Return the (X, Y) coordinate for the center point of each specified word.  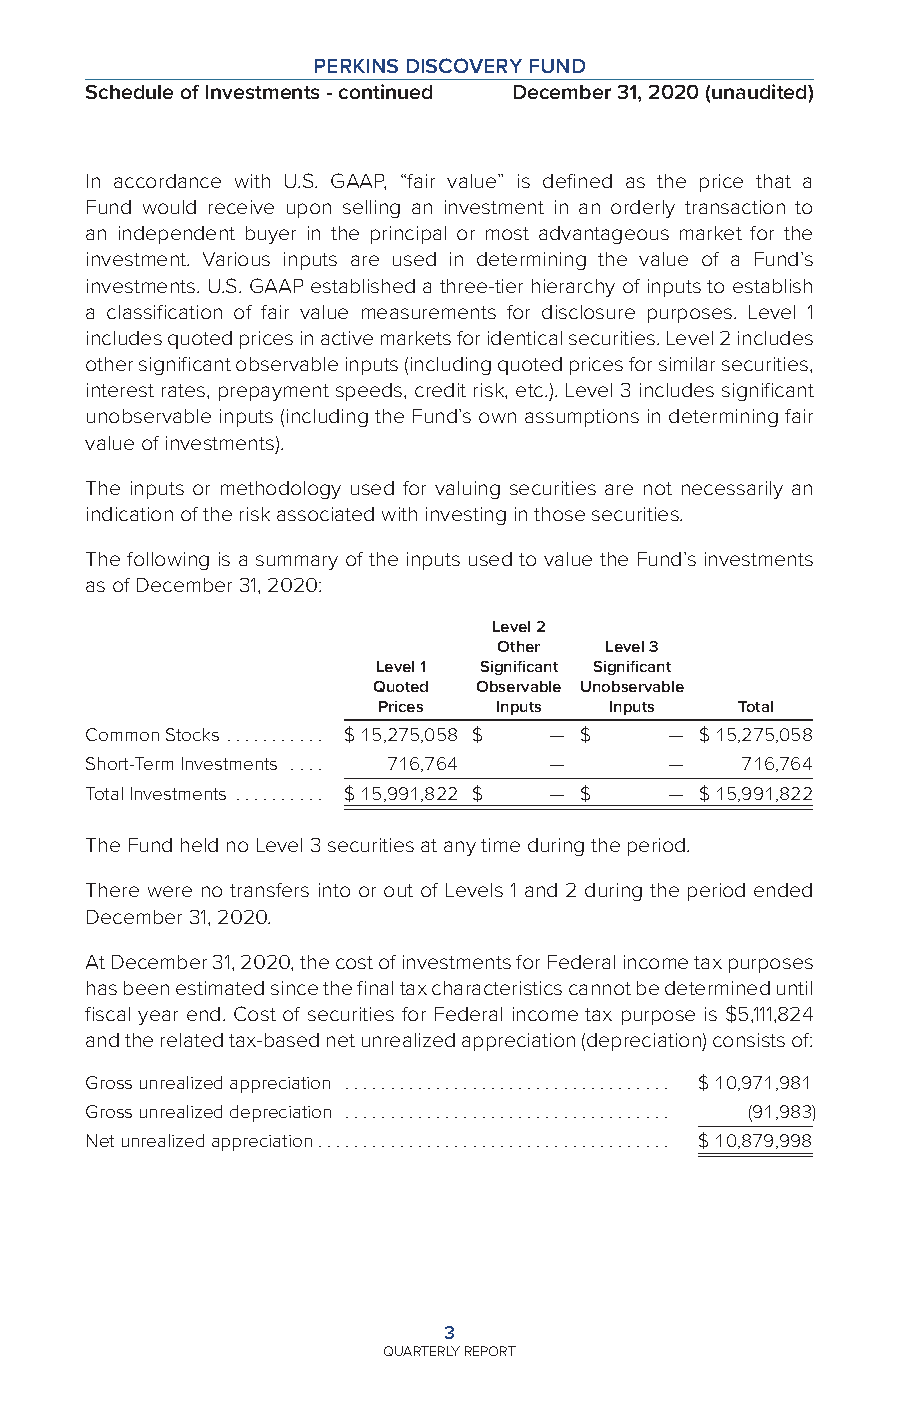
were (170, 891)
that (773, 181)
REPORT (490, 1351)
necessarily (732, 490)
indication (130, 514)
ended (783, 890)
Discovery (464, 65)
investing (466, 516)
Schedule (129, 92)
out (398, 890)
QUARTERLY (422, 1351)
